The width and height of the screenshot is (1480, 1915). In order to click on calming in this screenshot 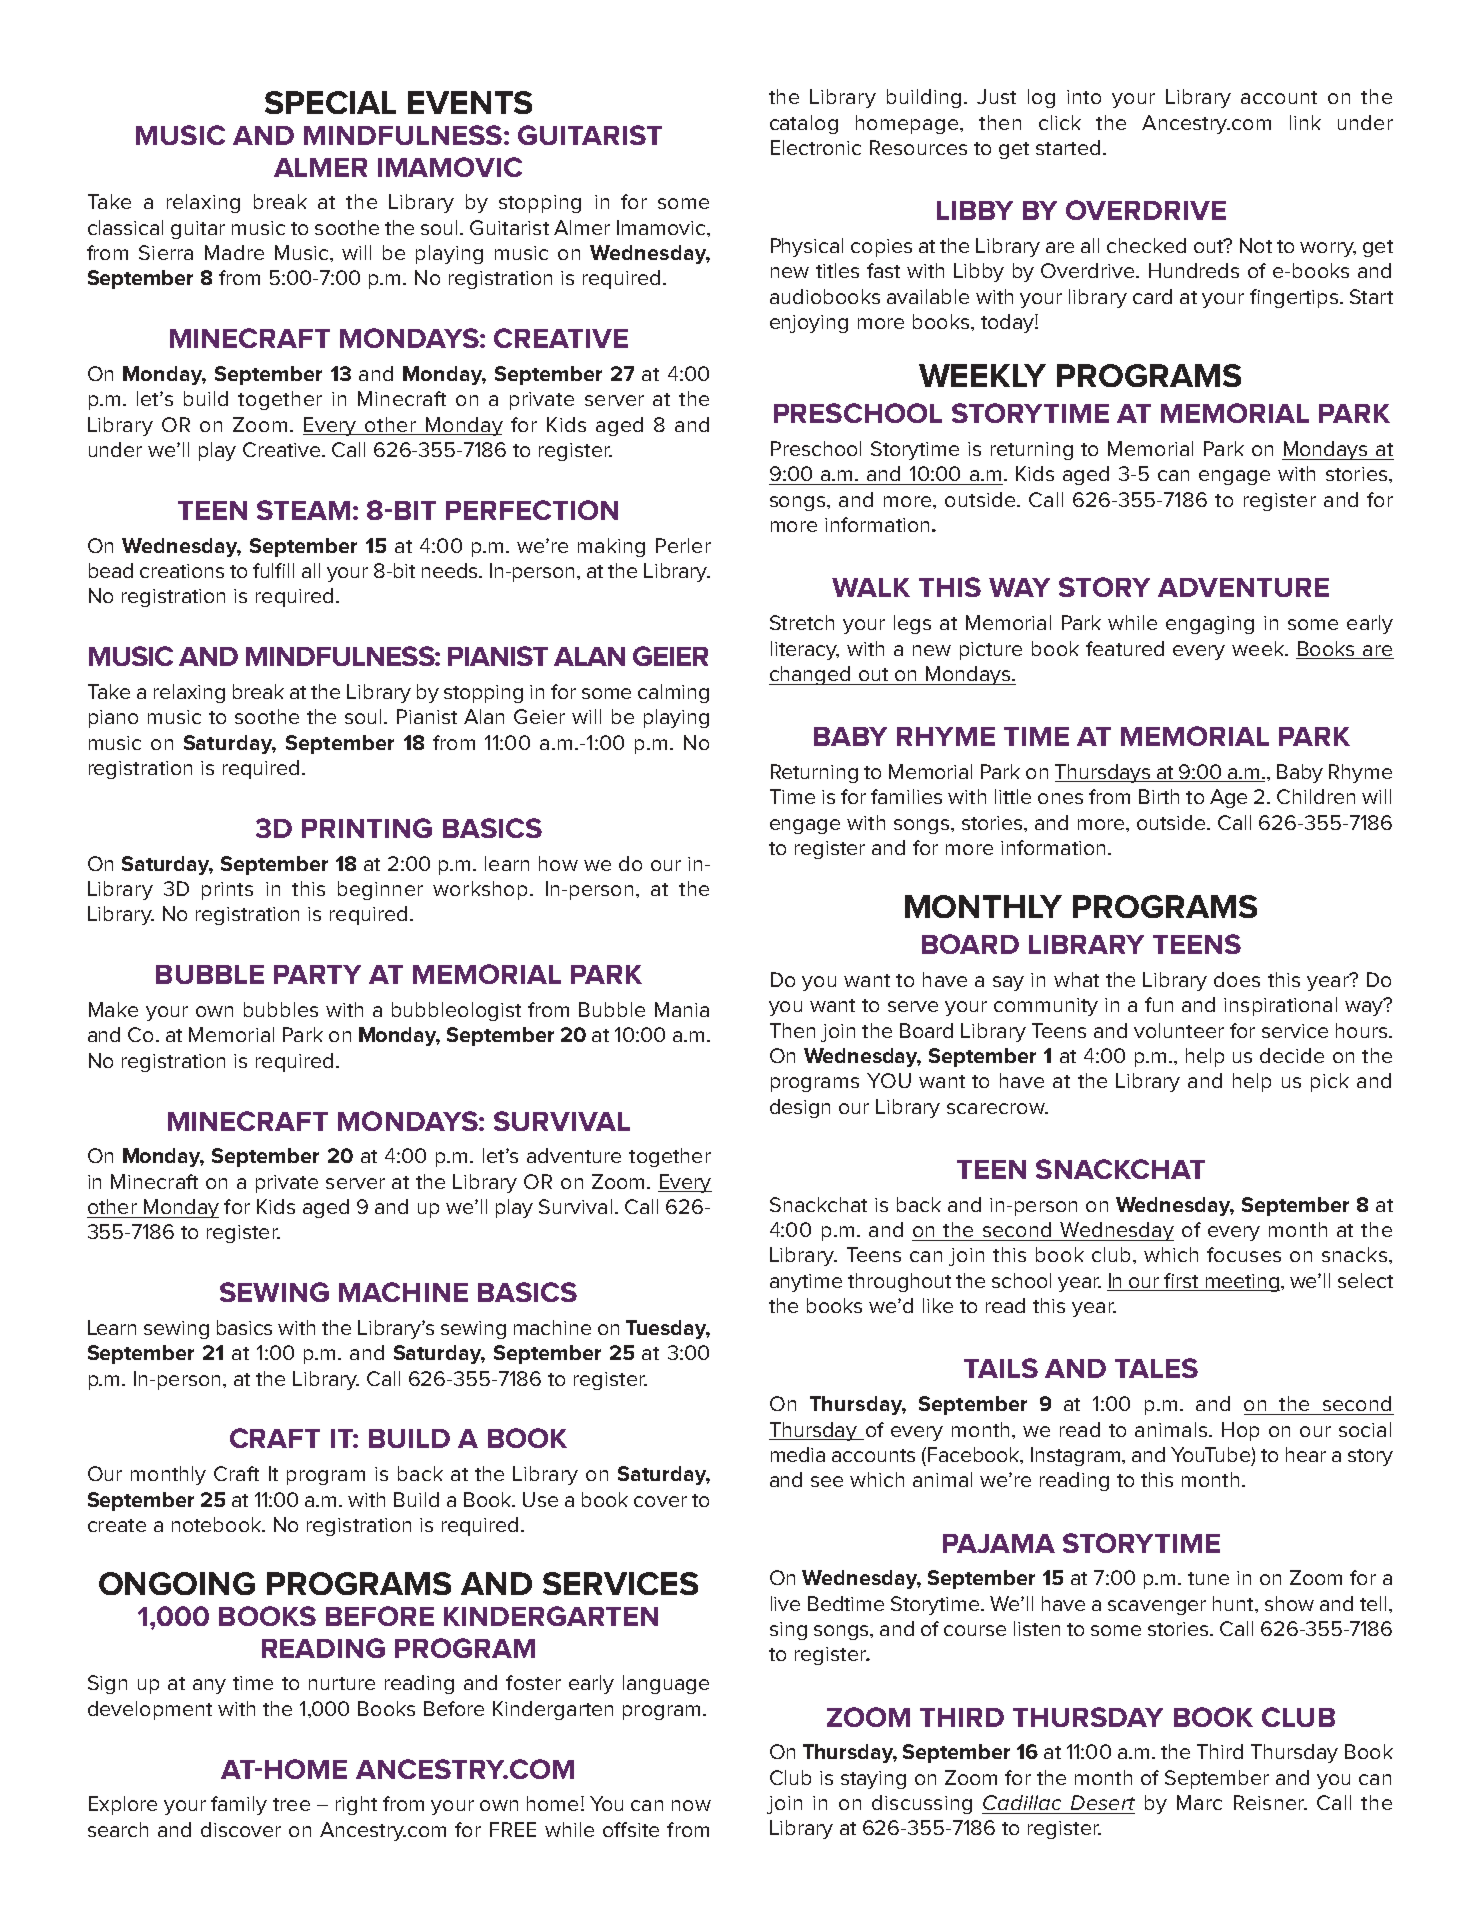, I will do `click(673, 693)`.
